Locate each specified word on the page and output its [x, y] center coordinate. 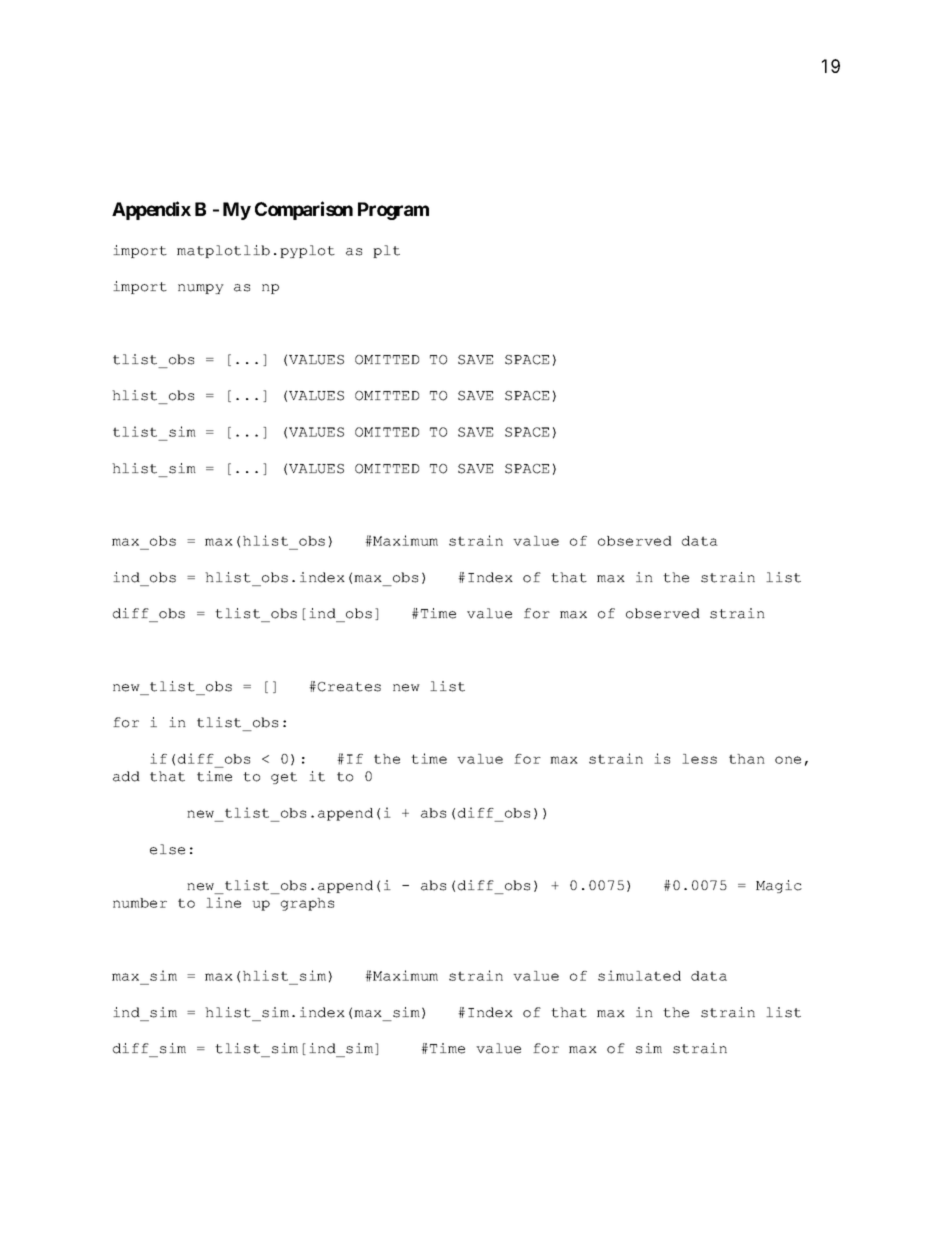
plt [386, 251]
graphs [307, 904]
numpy [201, 289]
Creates [349, 687]
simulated [639, 975]
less [699, 759]
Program [393, 211]
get [284, 778]
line [223, 902]
